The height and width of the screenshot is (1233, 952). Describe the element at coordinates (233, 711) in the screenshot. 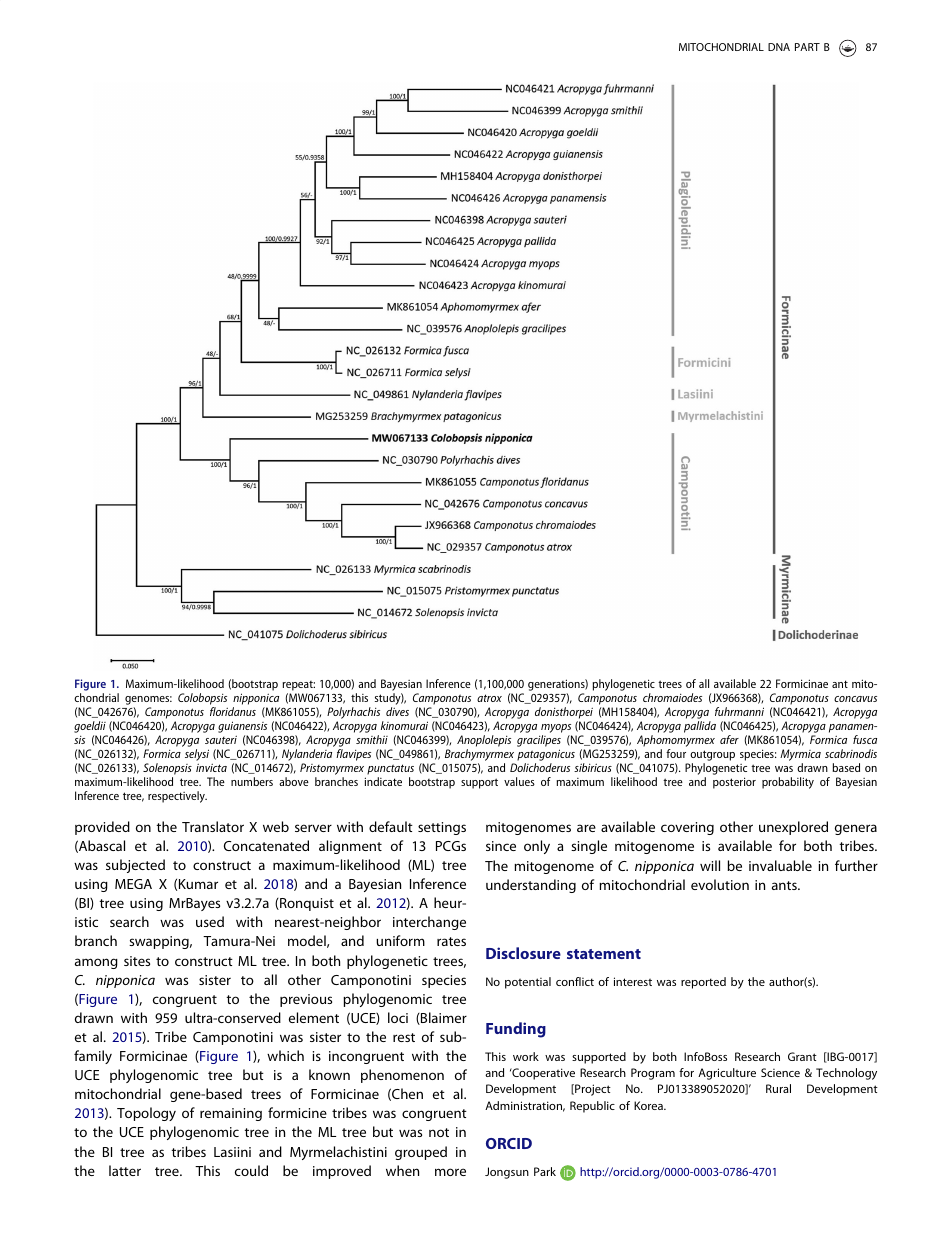

I see `floridanus` at that location.
